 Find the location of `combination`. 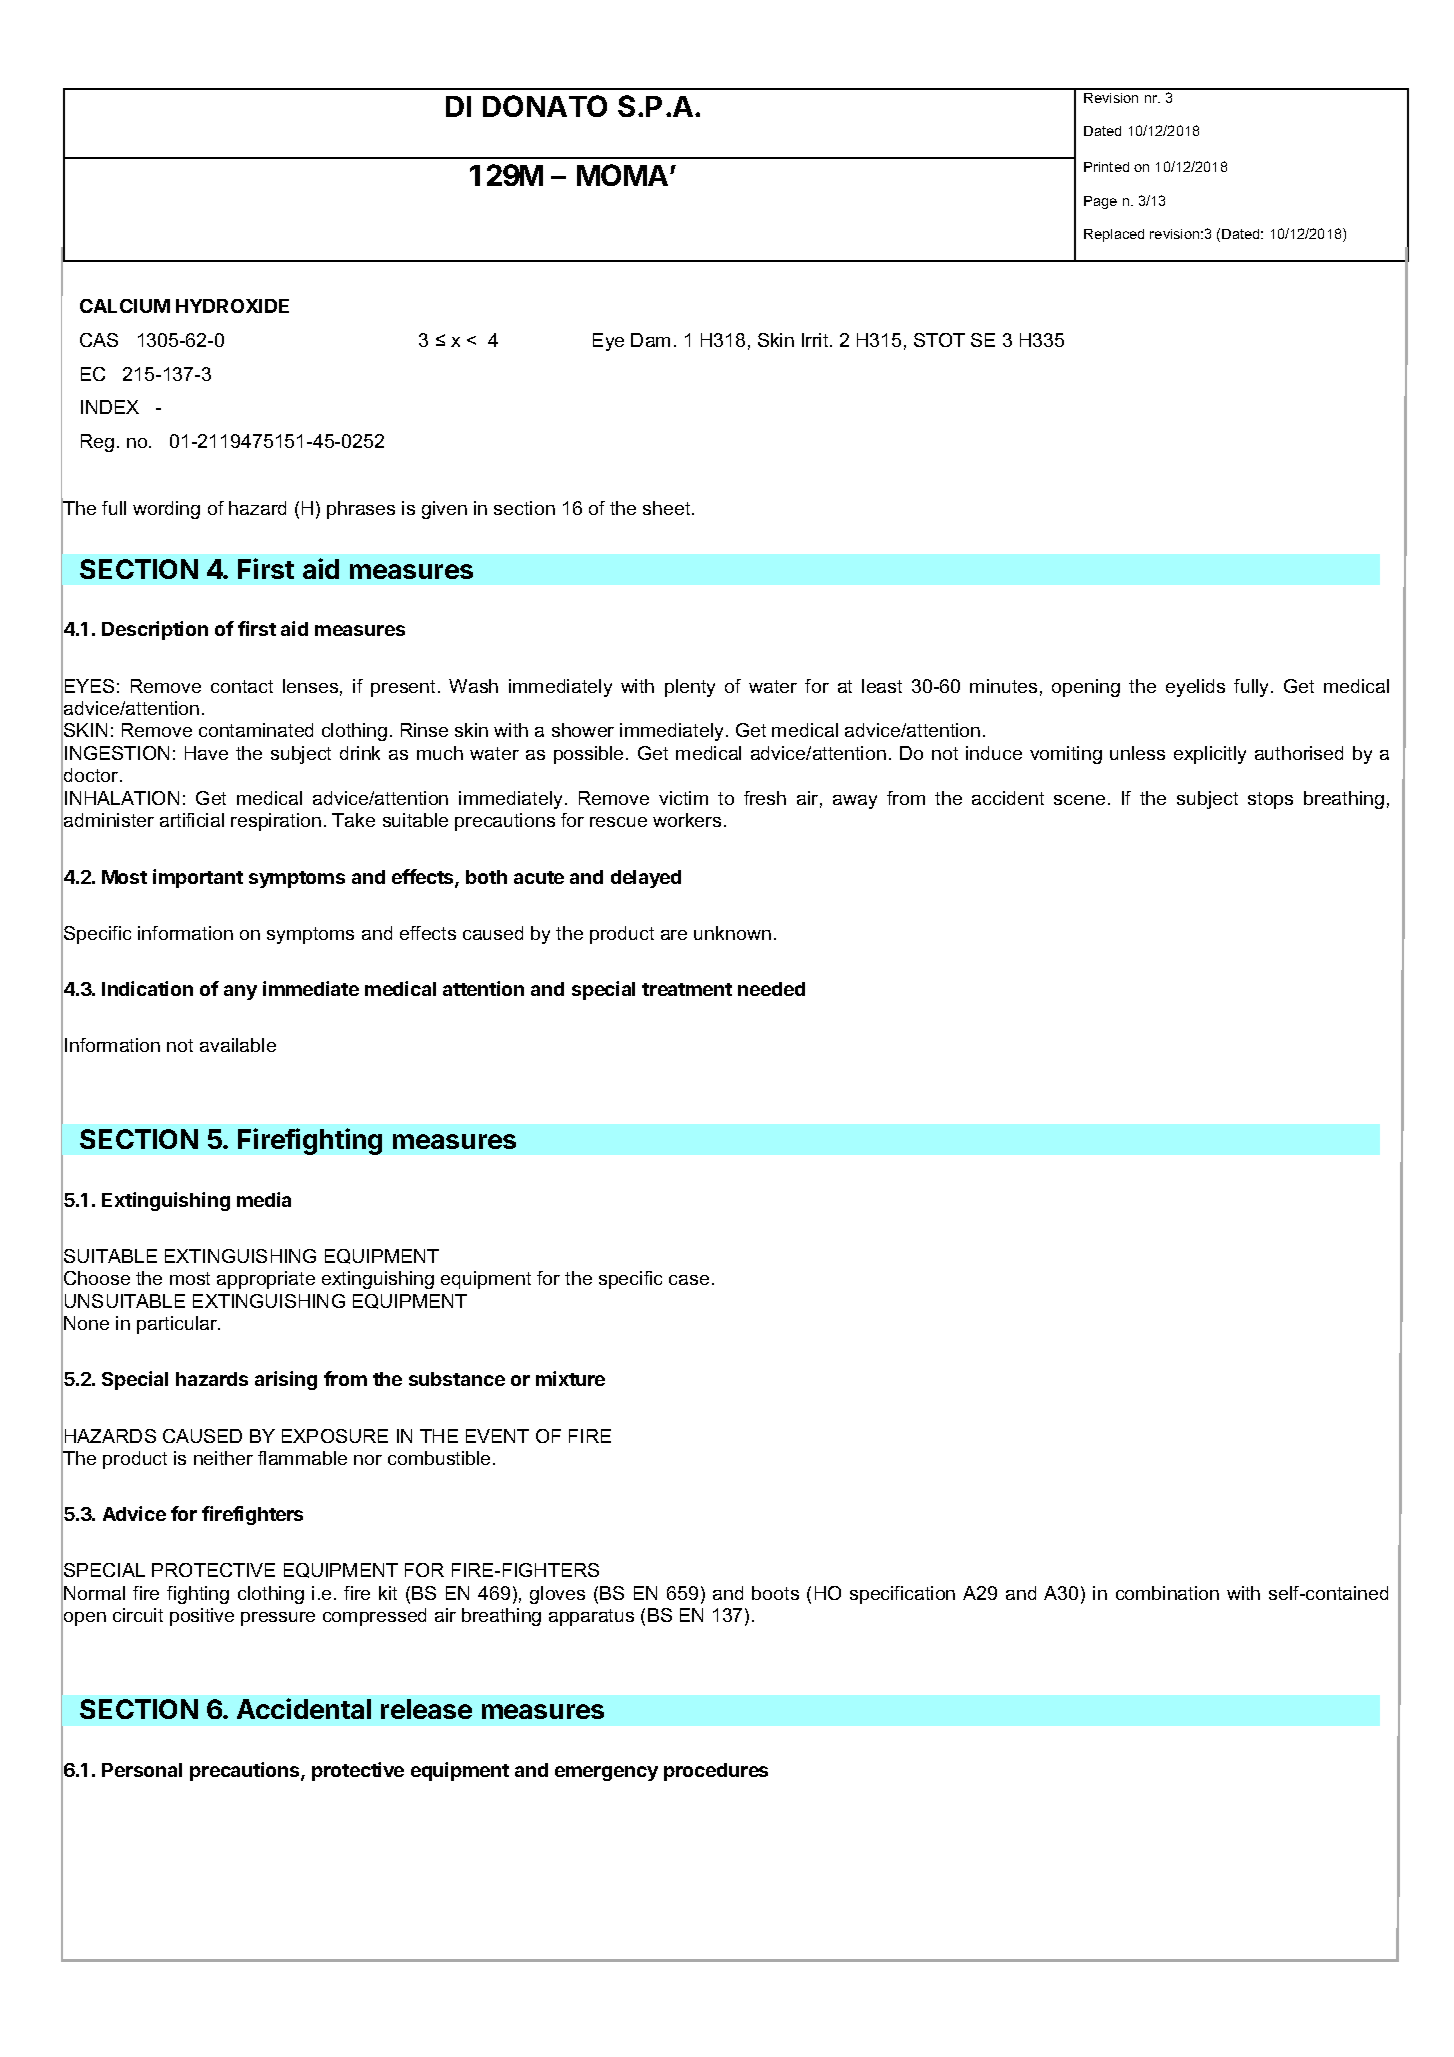

combination is located at coordinates (1167, 1593).
